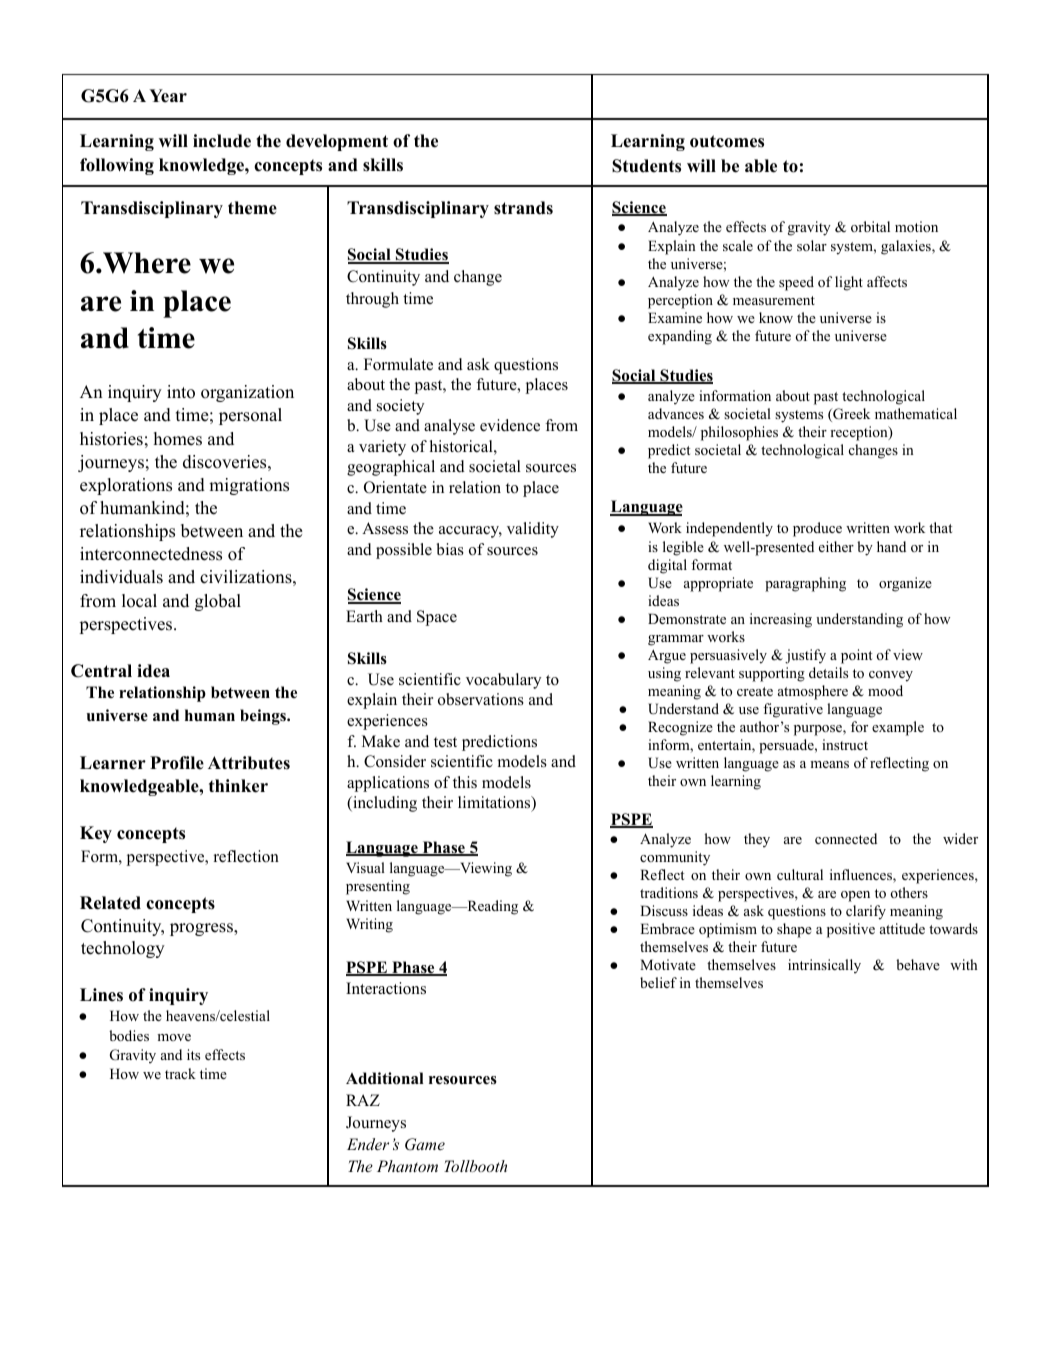 Image resolution: width=1049 pixels, height=1358 pixels. I want to click on evidence, so click(510, 425).
